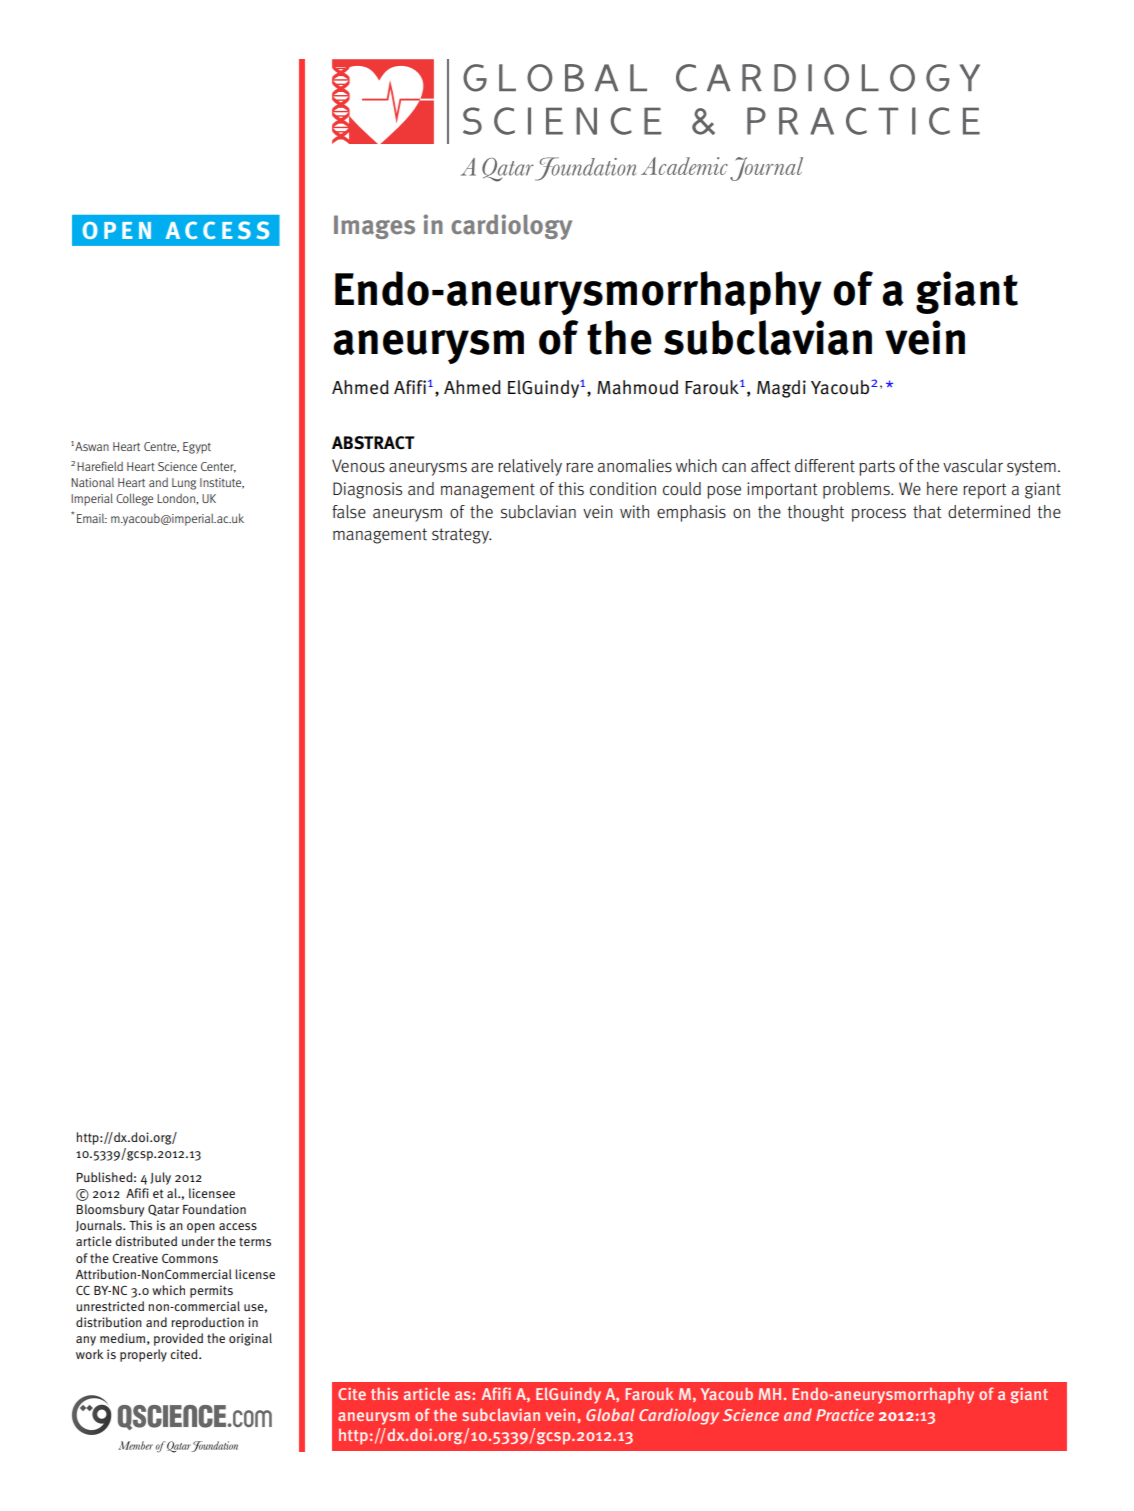 The height and width of the image is (1511, 1134). I want to click on false, so click(349, 511).
